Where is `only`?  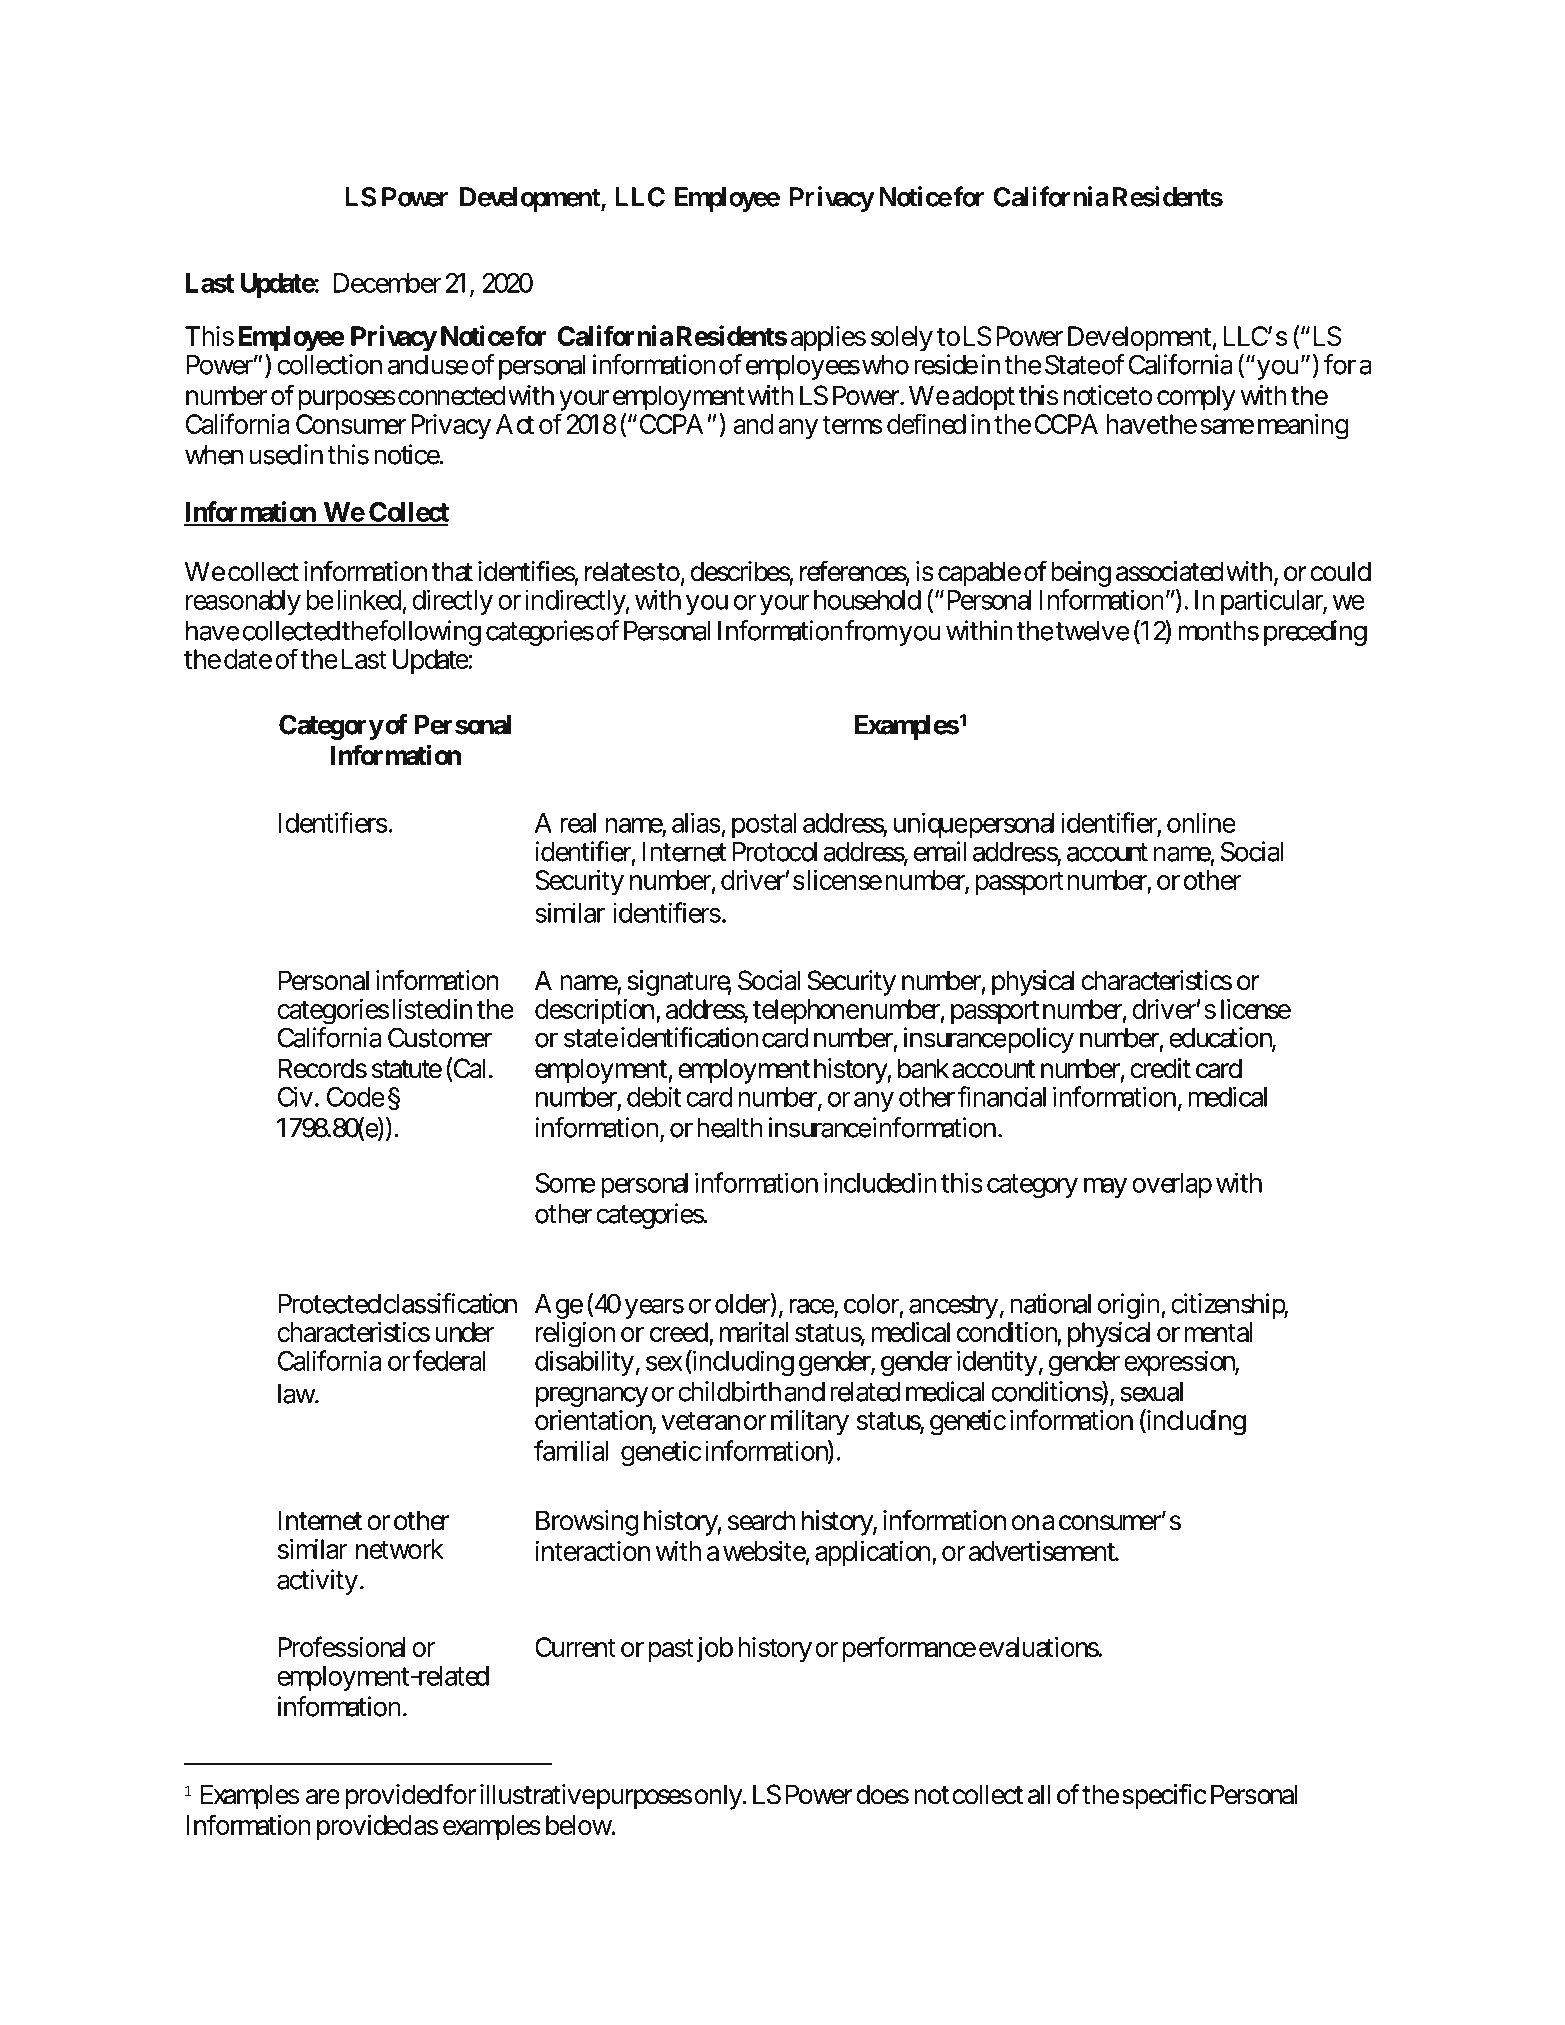 only is located at coordinates (719, 1797).
